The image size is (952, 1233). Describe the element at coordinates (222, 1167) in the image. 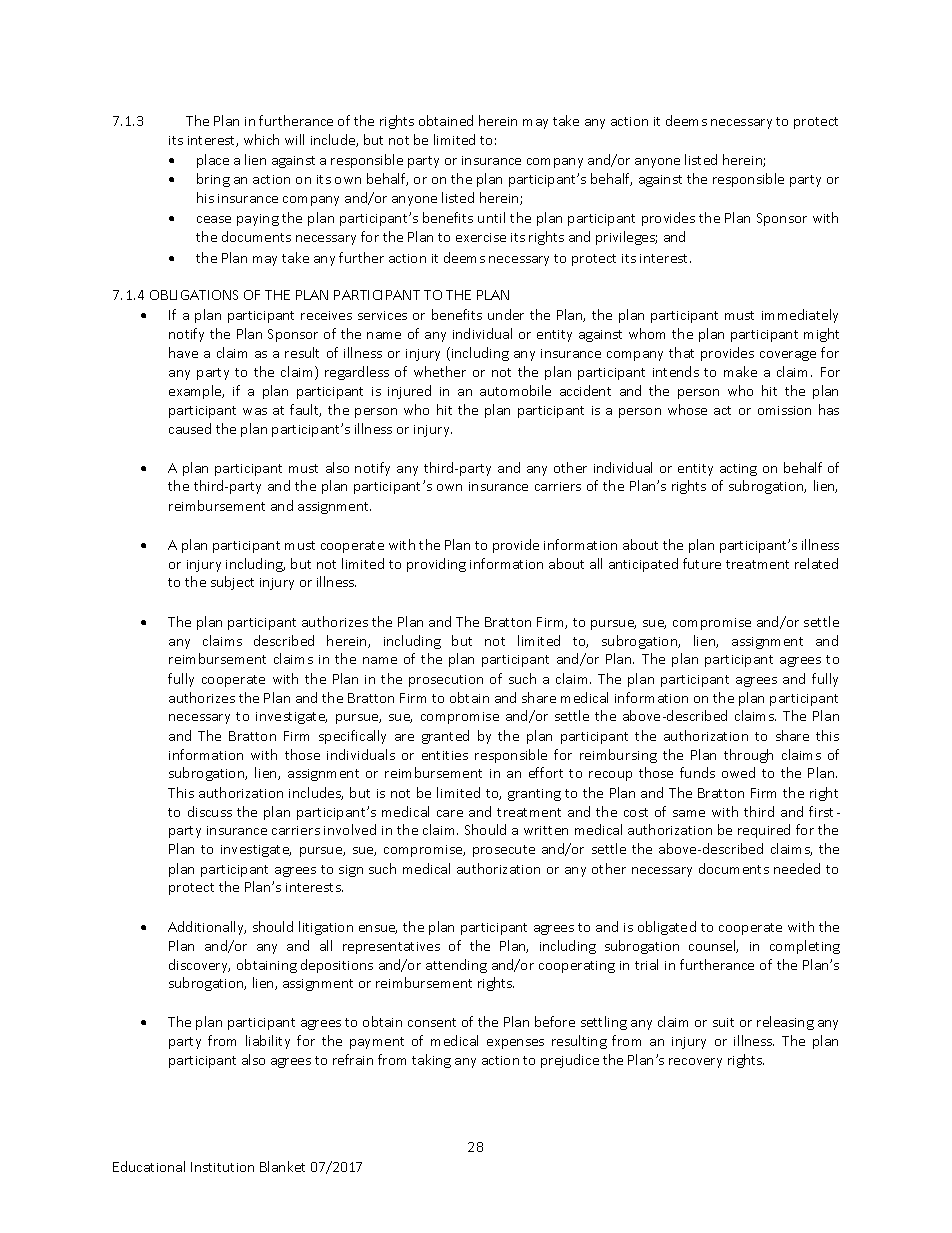

I see `Institution` at that location.
